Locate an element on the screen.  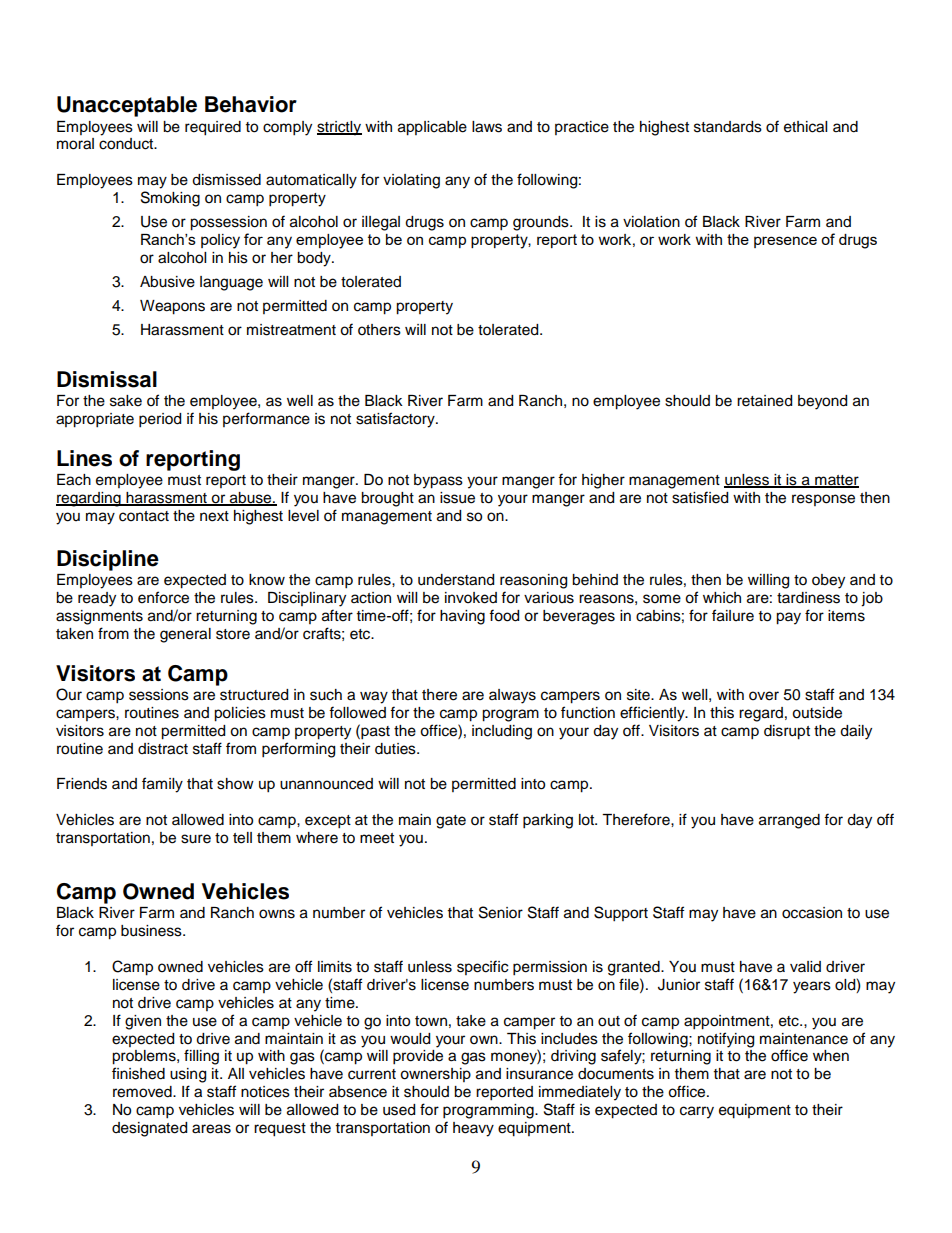
sake is located at coordinates (126, 401).
